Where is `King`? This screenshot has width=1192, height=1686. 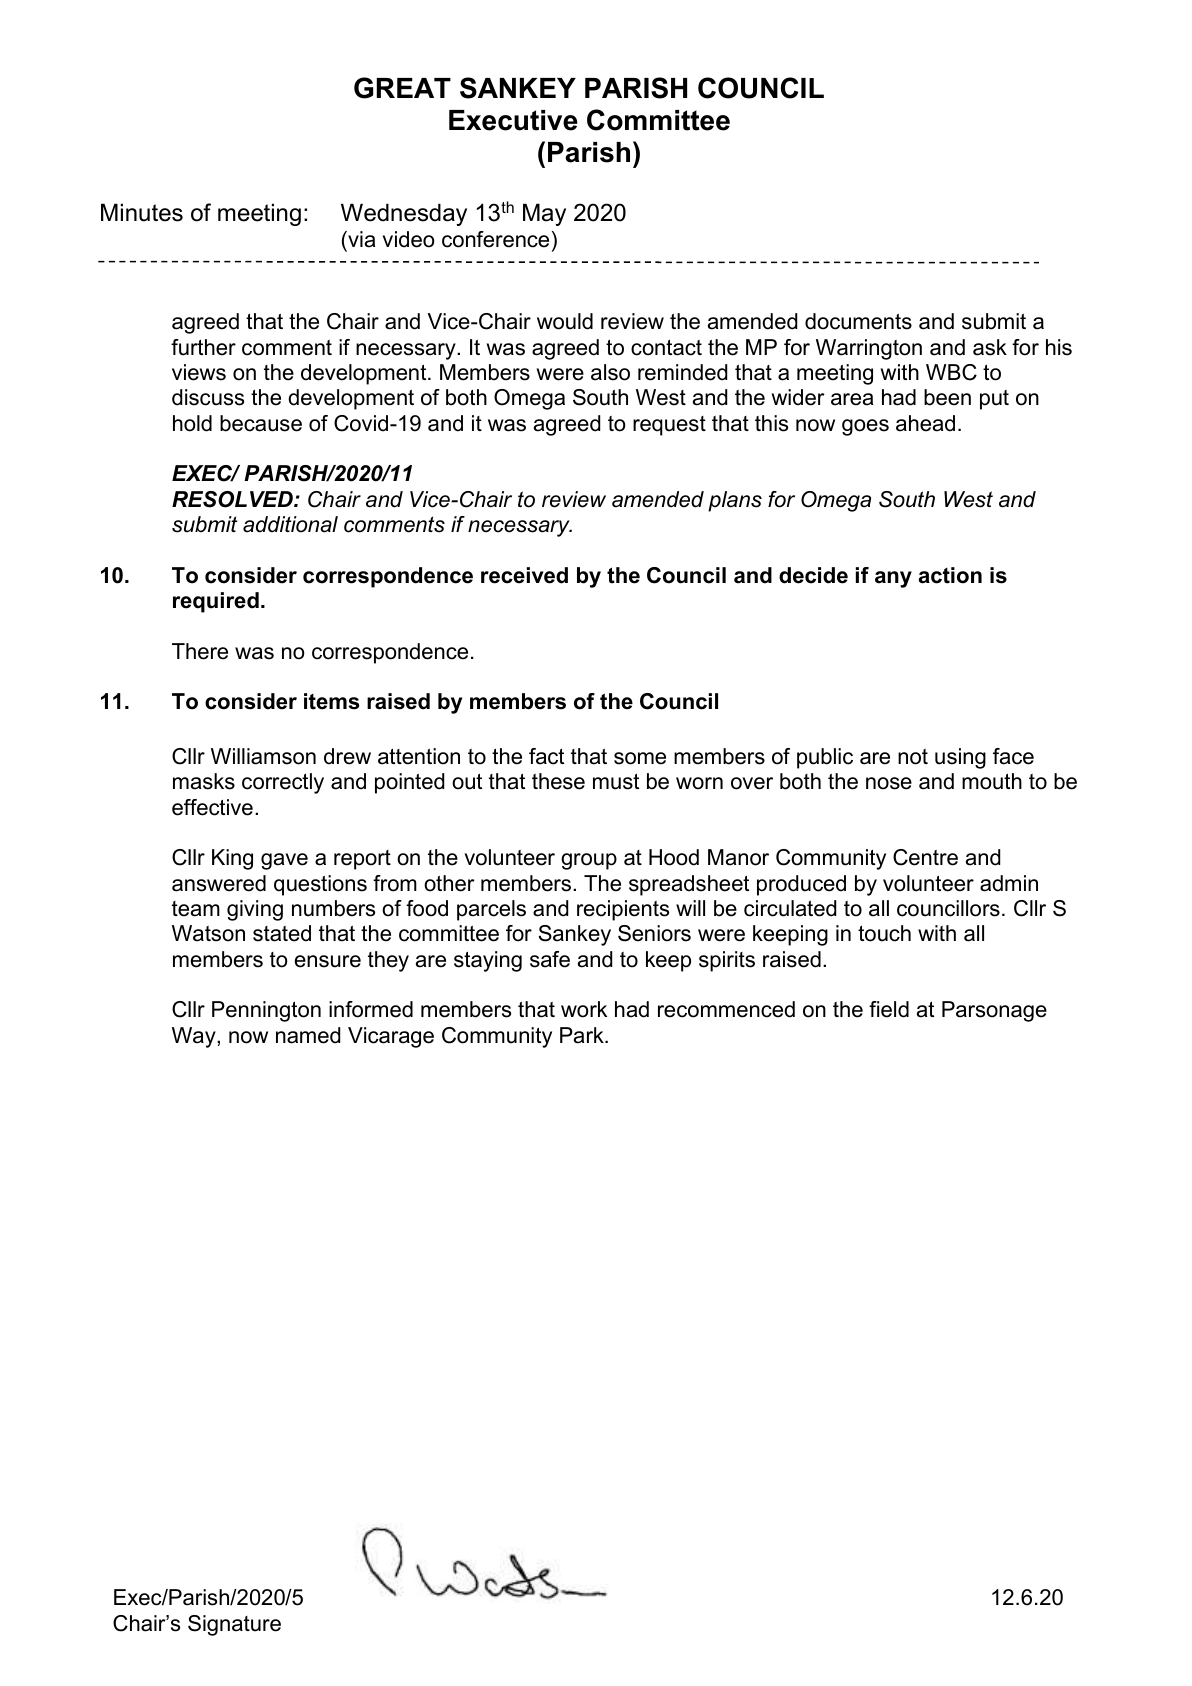
King is located at coordinates (232, 859).
